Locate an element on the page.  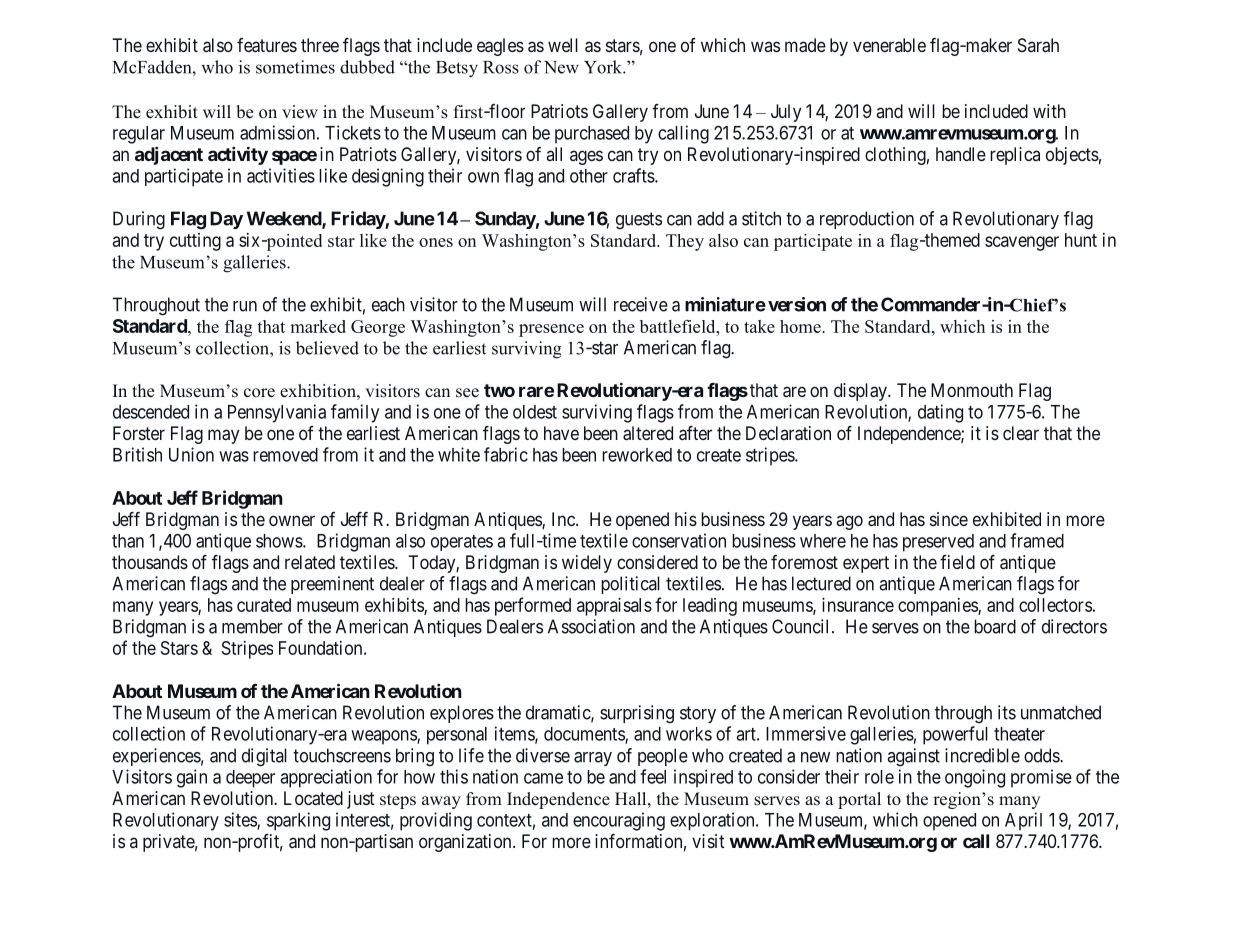
well is located at coordinates (563, 45).
